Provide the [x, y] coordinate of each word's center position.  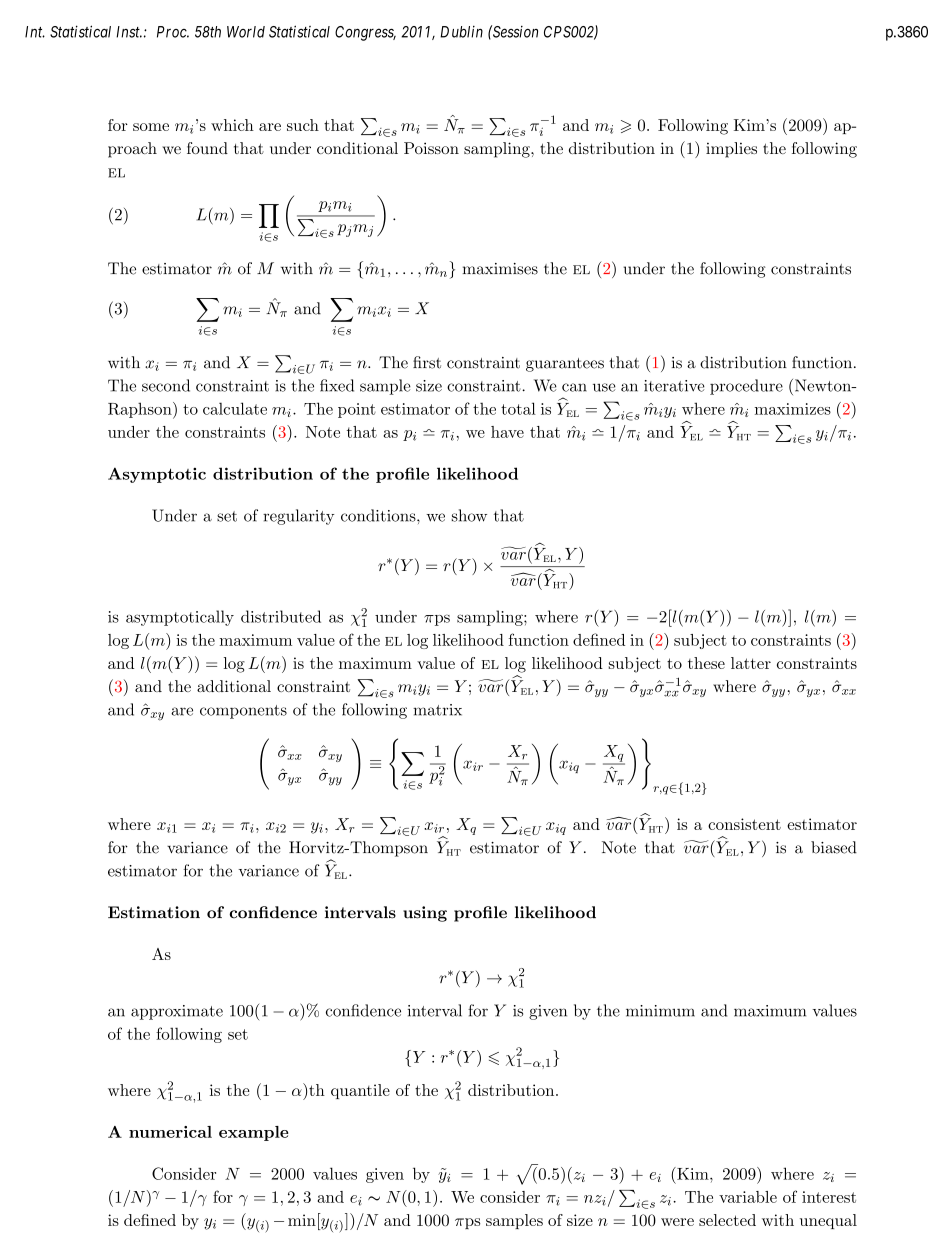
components [243, 712]
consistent [744, 824]
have [507, 432]
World [246, 32]
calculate [235, 408]
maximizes [793, 409]
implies [731, 150]
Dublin [461, 32]
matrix [437, 710]
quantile [360, 1091]
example [254, 1133]
